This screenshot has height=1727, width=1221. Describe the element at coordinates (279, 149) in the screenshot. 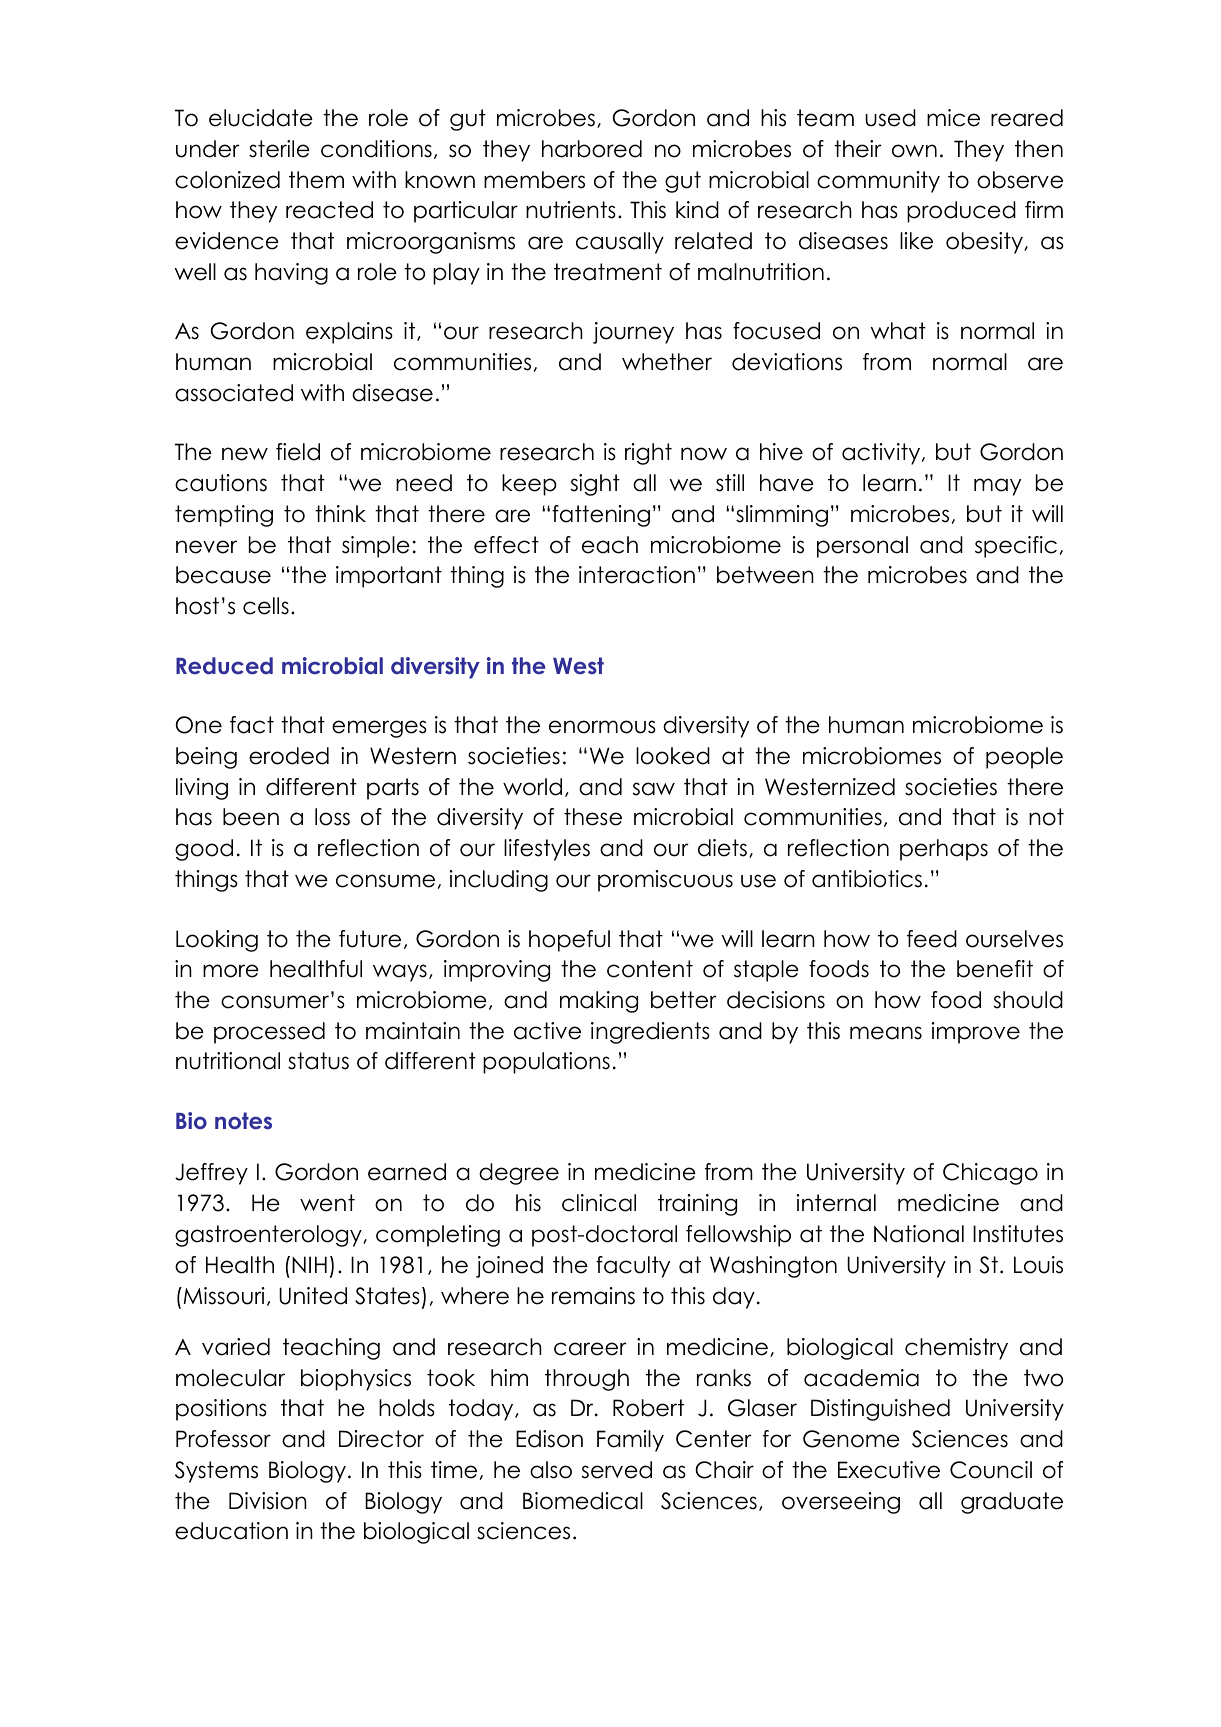

I see `sterile` at that location.
